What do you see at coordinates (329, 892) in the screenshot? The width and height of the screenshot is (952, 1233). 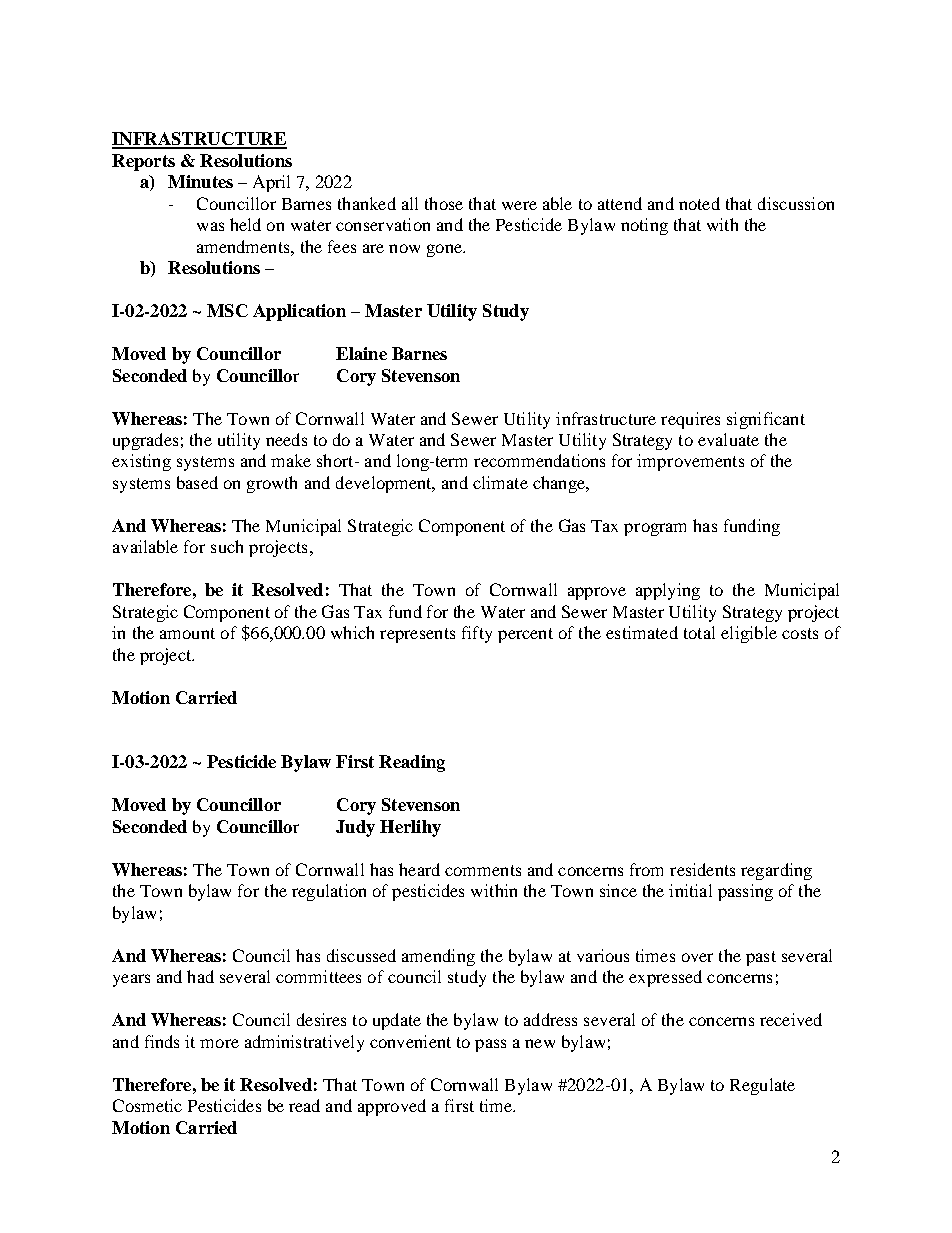 I see `regulation` at bounding box center [329, 892].
